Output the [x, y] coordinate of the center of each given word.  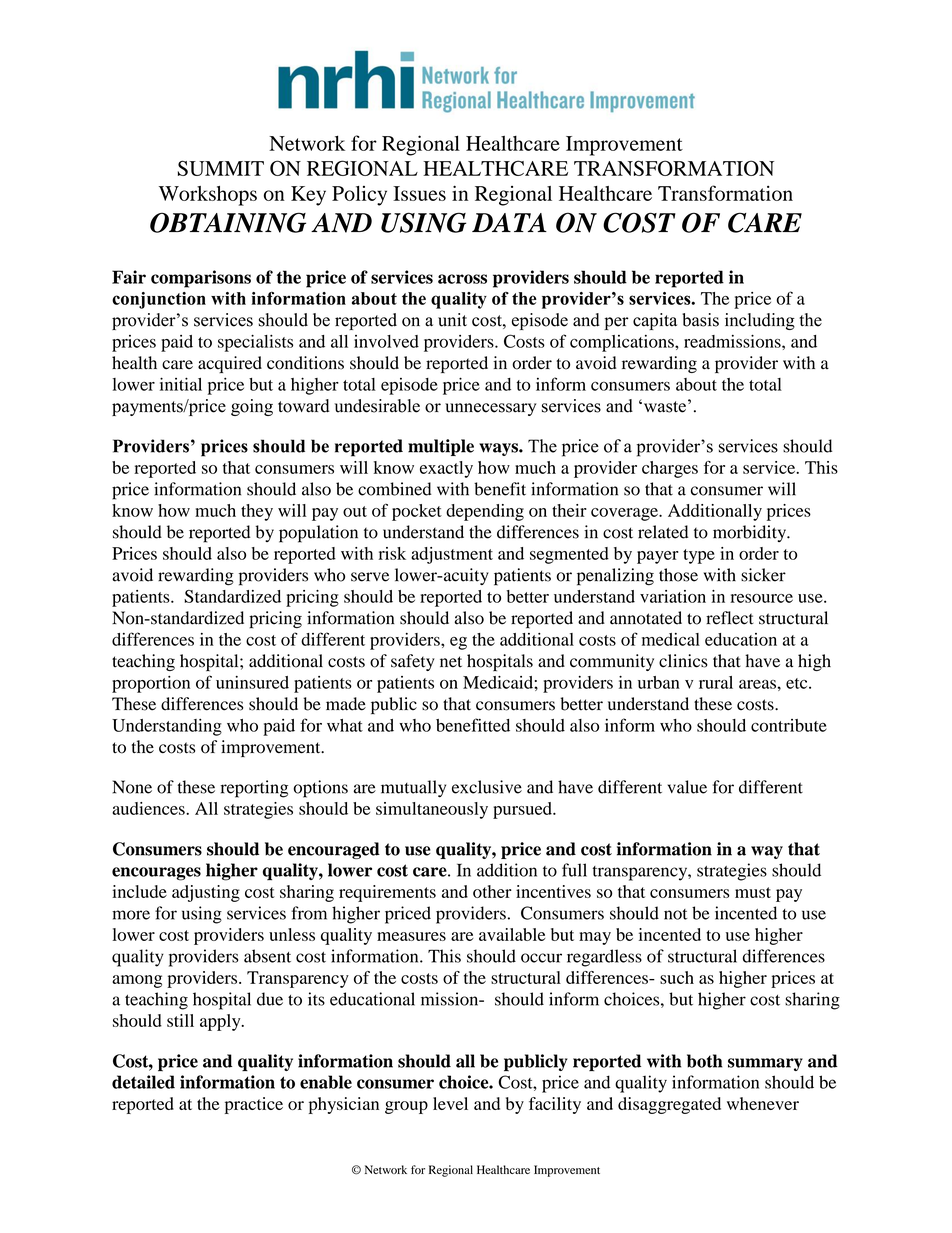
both [705, 1061]
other [492, 891]
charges [670, 469]
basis [700, 320]
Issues [419, 193]
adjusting [206, 893]
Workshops [208, 196]
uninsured [252, 682]
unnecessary [490, 409]
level [450, 1103]
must [753, 892]
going [252, 407]
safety [413, 662]
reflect [730, 618]
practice [254, 1105]
